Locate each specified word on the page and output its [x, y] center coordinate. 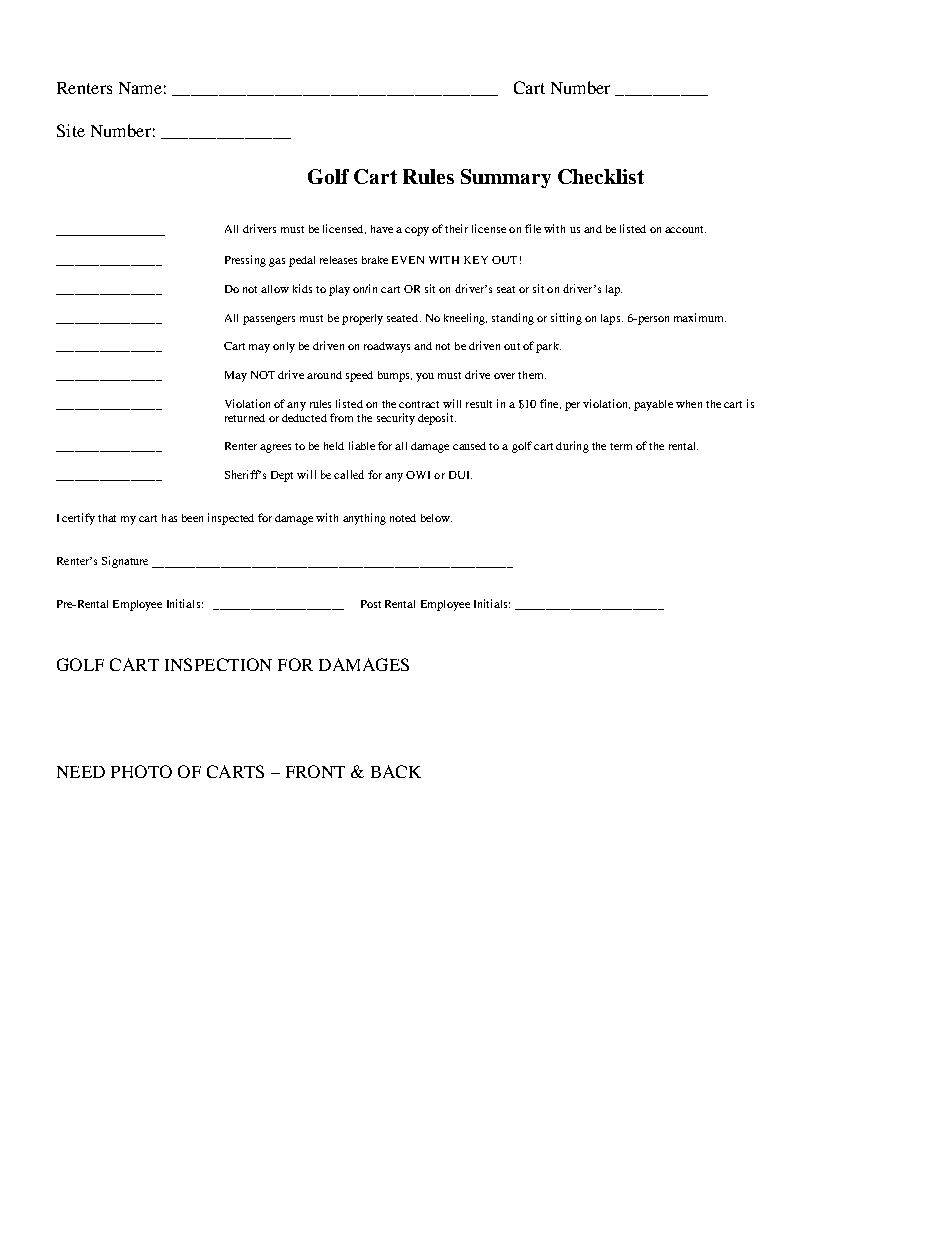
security [396, 419]
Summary [506, 178]
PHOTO [141, 771]
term [621, 446]
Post [371, 604]
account [685, 229]
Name [140, 88]
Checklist [601, 176]
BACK [396, 771]
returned [245, 418]
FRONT [315, 771]
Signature [125, 562]
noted [403, 518]
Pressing [245, 261]
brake [375, 260]
